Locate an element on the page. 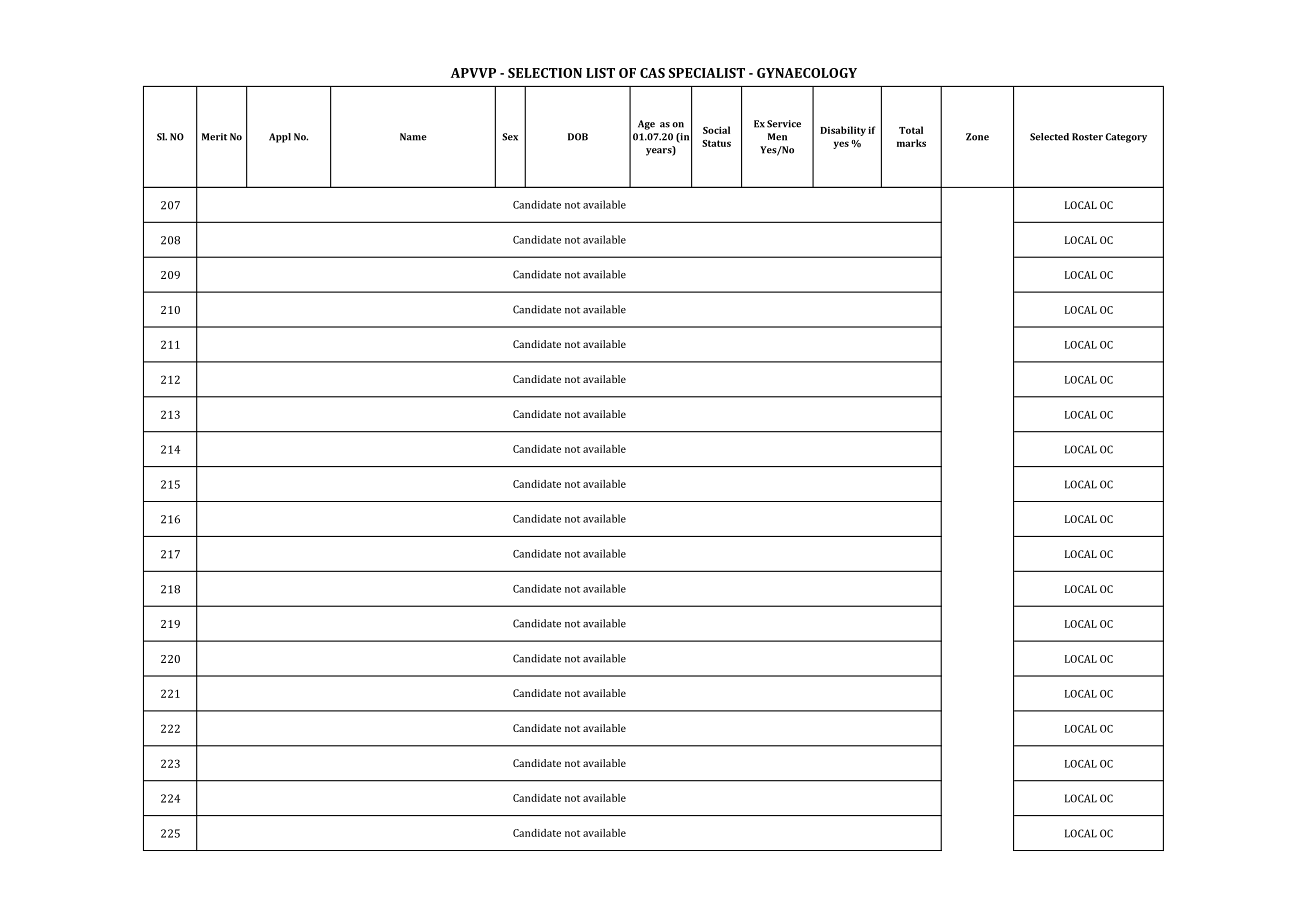 Image resolution: width=1308 pixels, height=924 pixels. Status is located at coordinates (716, 143).
